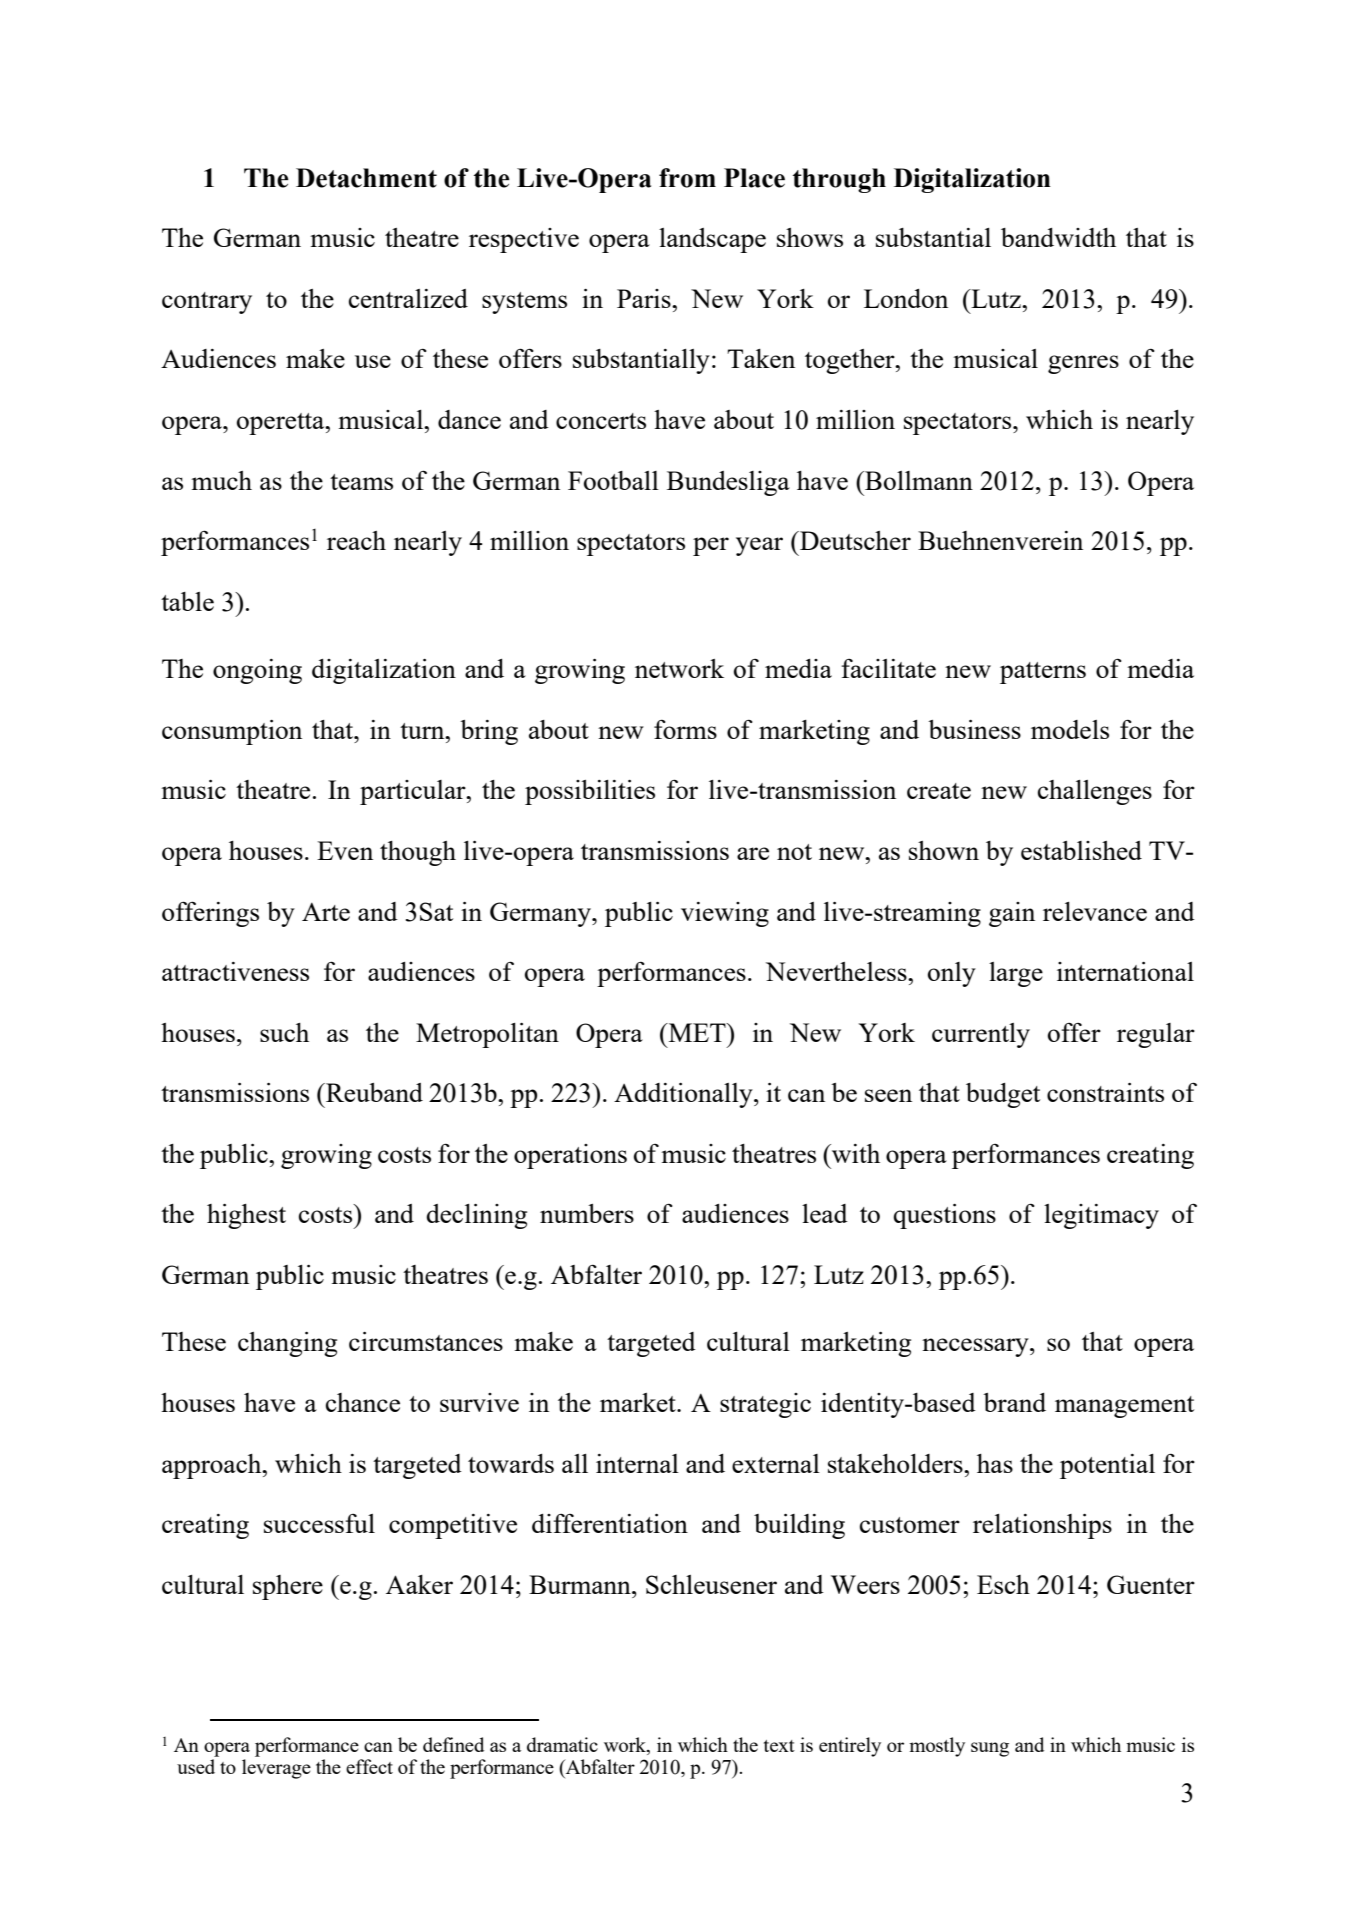 This screenshot has height=1919, width=1356. Describe the element at coordinates (1101, 1216) in the screenshot. I see `legitimacy` at that location.
